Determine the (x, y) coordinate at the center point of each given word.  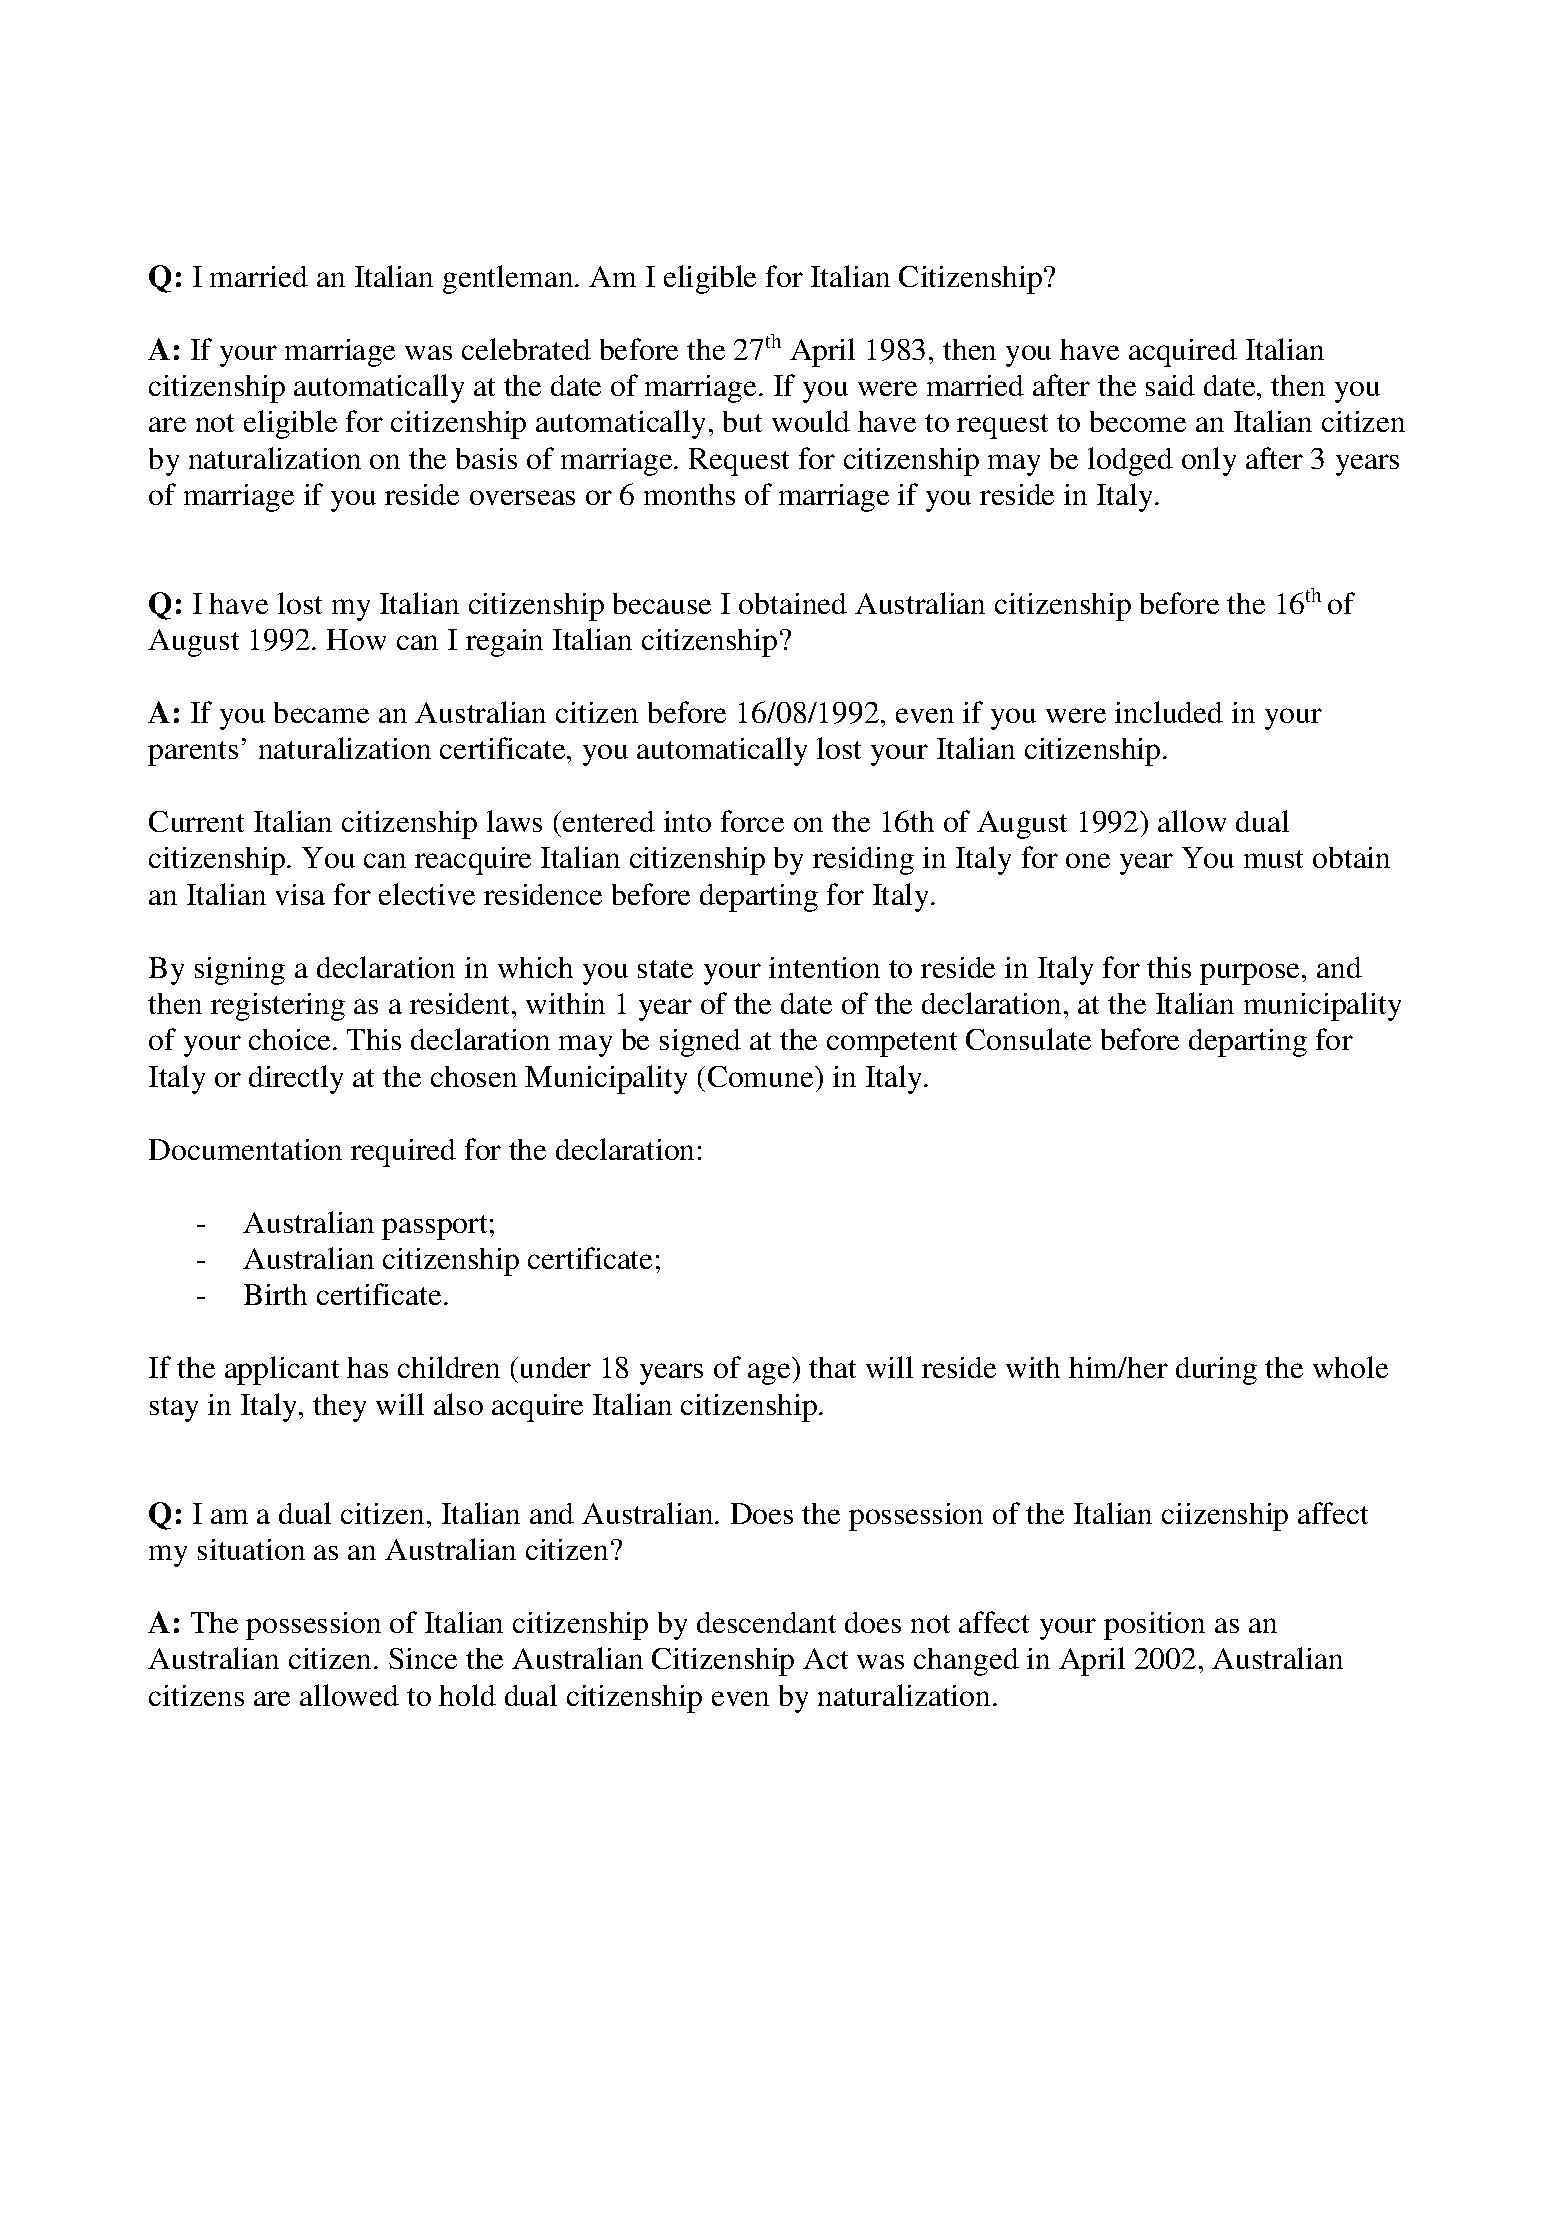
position (1154, 1626)
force (752, 821)
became (321, 712)
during (1216, 1371)
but (742, 421)
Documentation (245, 1149)
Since (423, 1658)
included (1169, 712)
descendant (766, 1622)
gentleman (509, 279)
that (832, 1367)
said (1170, 385)
